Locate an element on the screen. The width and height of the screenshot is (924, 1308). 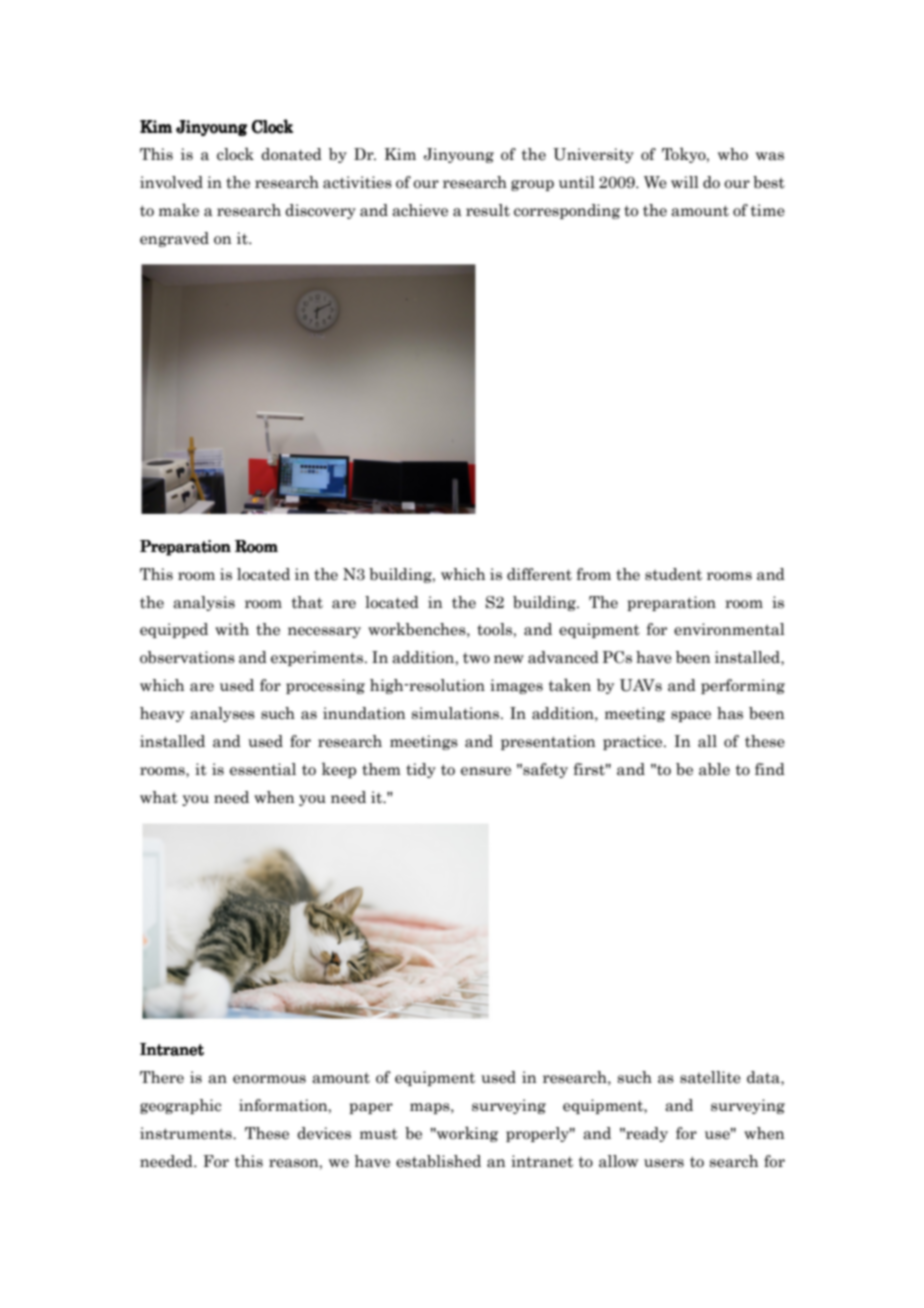
ensure is located at coordinates (486, 771).
